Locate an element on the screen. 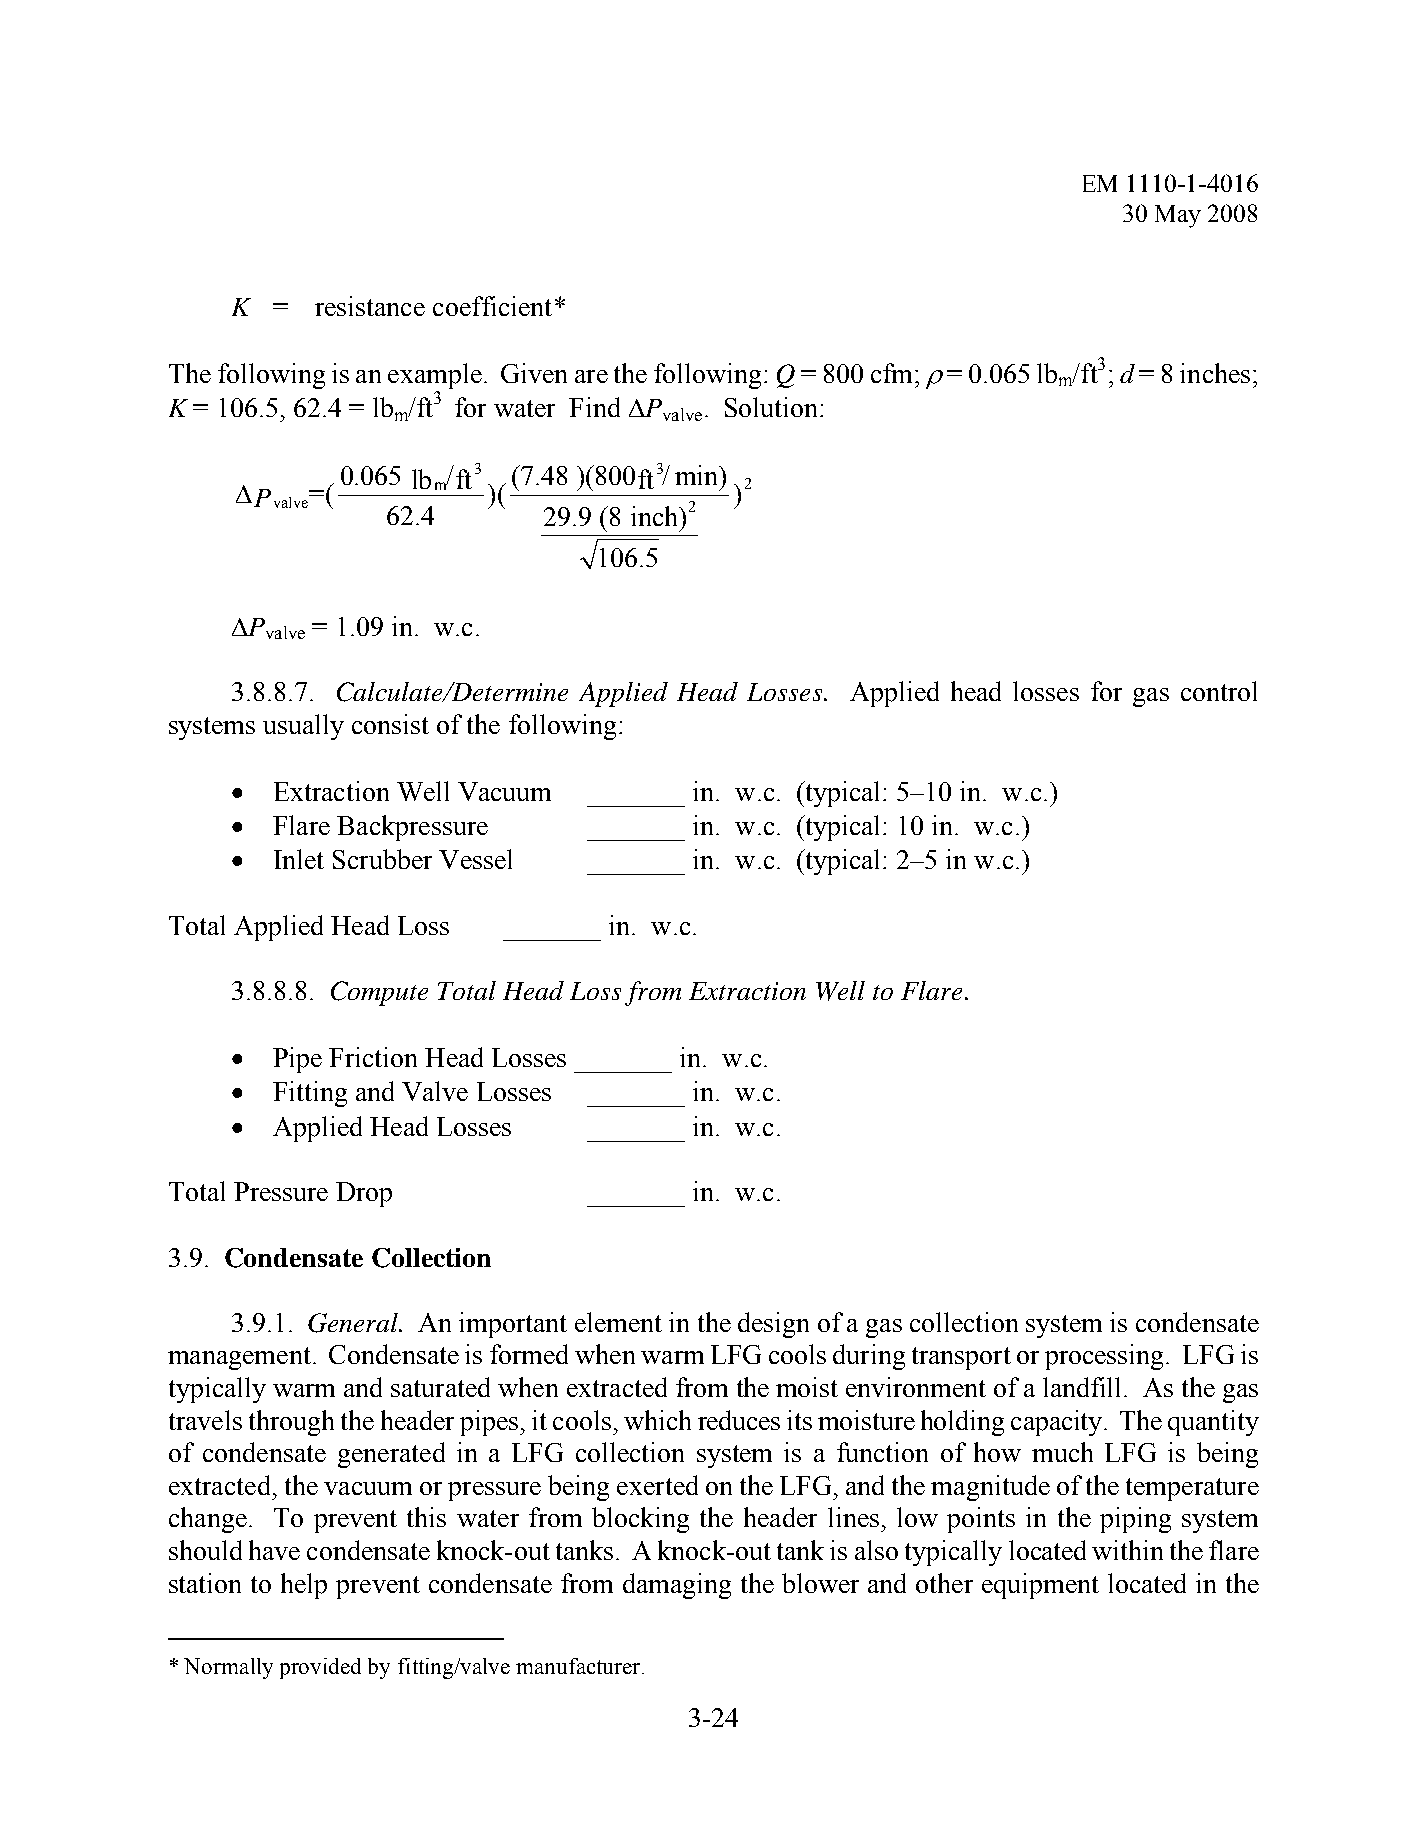 This screenshot has width=1427, height=1847. General is located at coordinates (354, 1323).
